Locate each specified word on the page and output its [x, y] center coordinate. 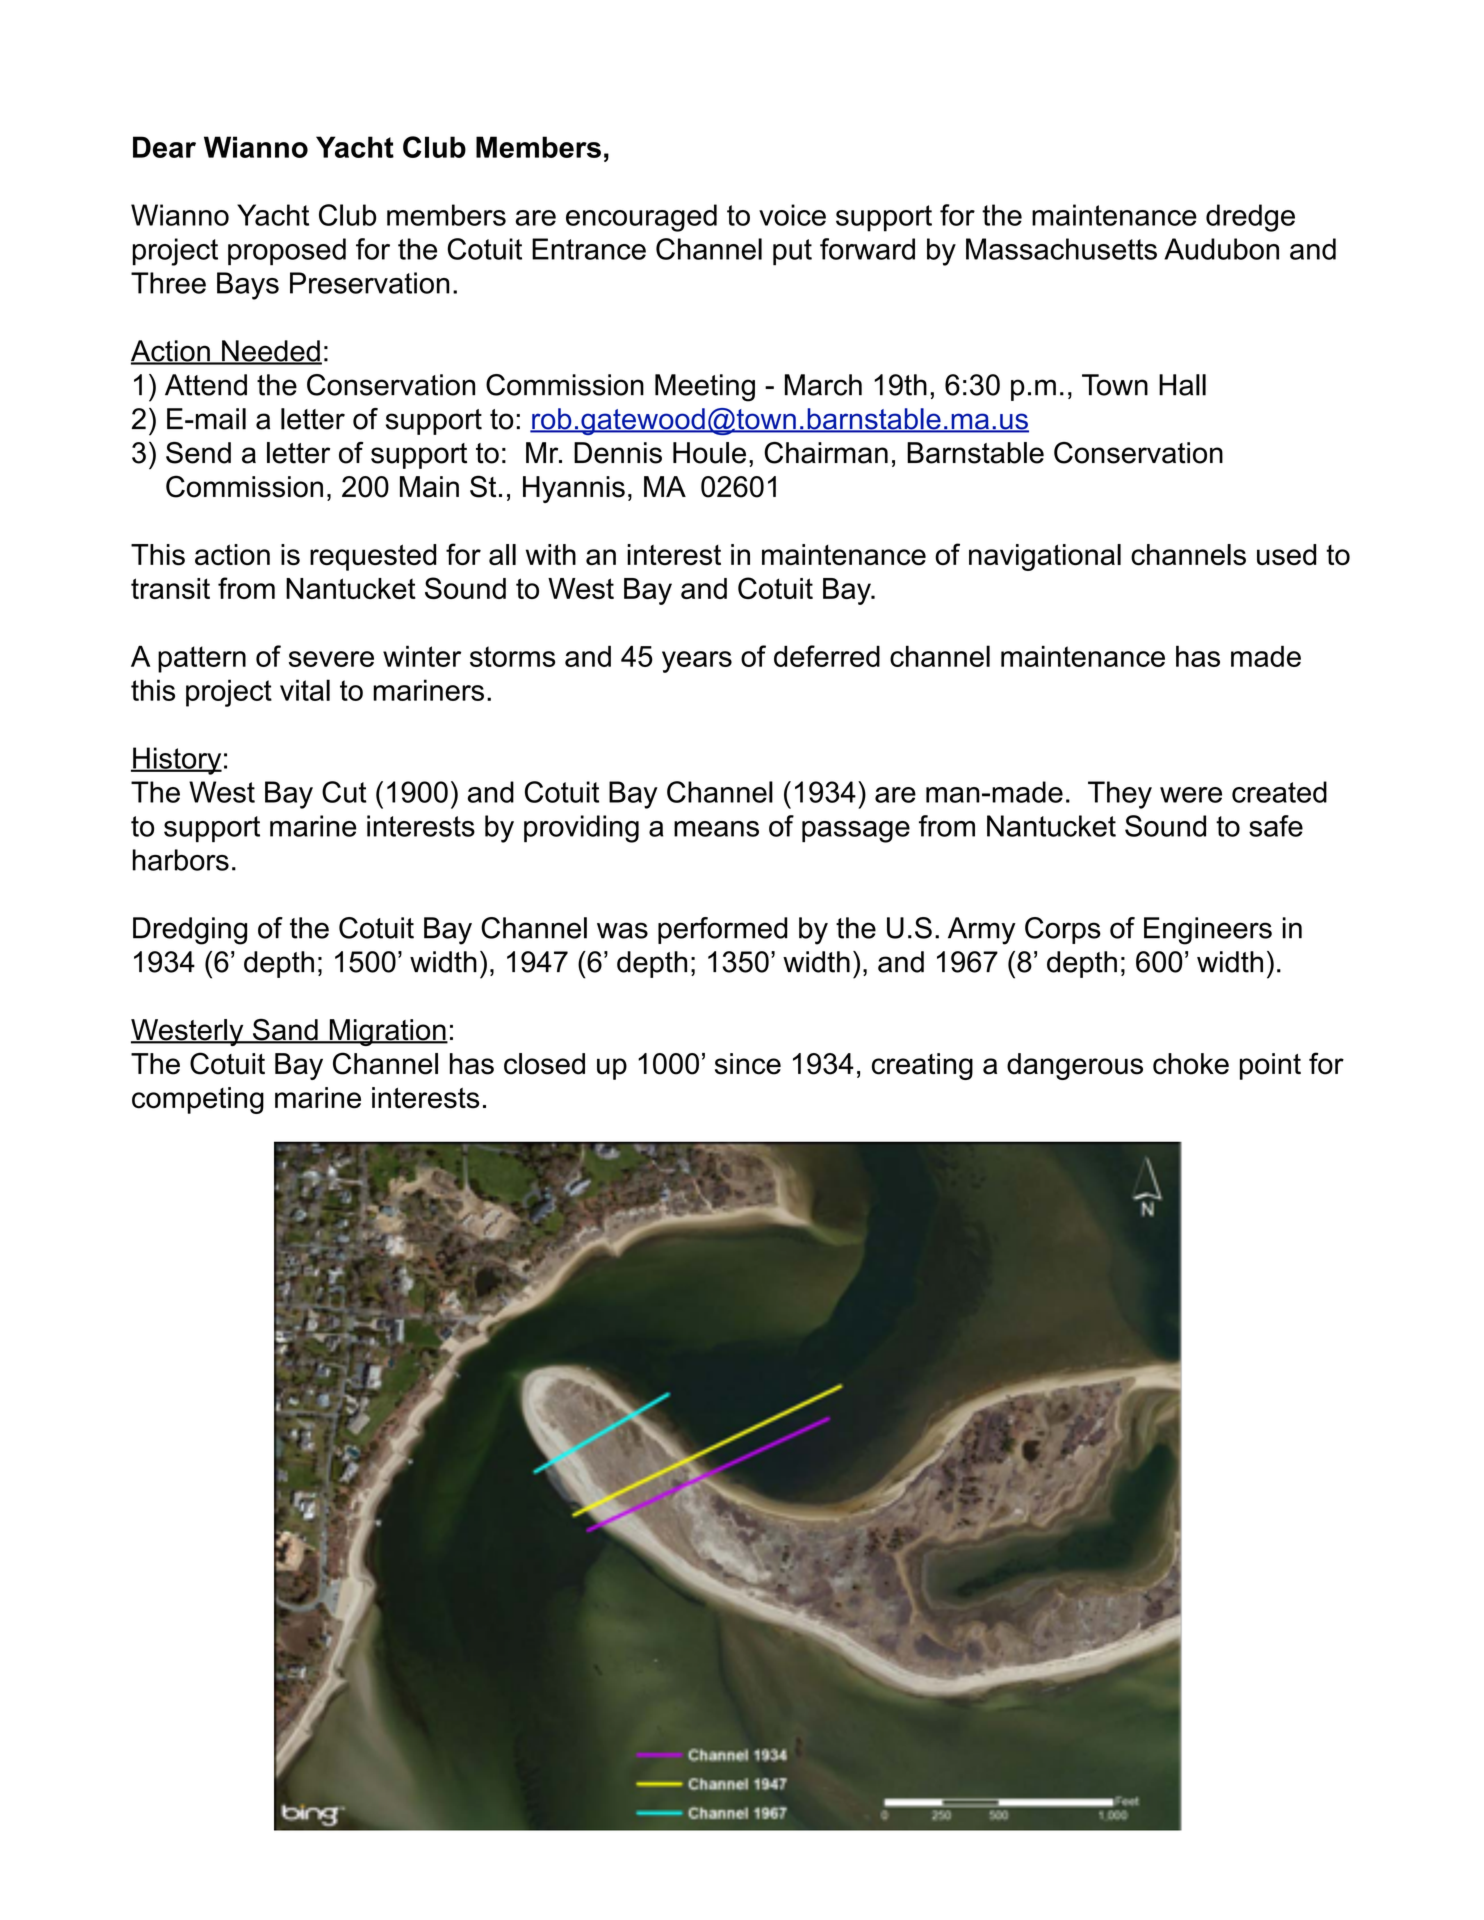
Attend [206, 385]
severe [331, 659]
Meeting [705, 388]
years [697, 662]
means [716, 829]
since [748, 1064]
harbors [181, 860]
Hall [1182, 385]
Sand [285, 1030]
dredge [1250, 218]
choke [1191, 1064]
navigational [1045, 557]
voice [792, 215]
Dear [164, 147]
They [1120, 795]
